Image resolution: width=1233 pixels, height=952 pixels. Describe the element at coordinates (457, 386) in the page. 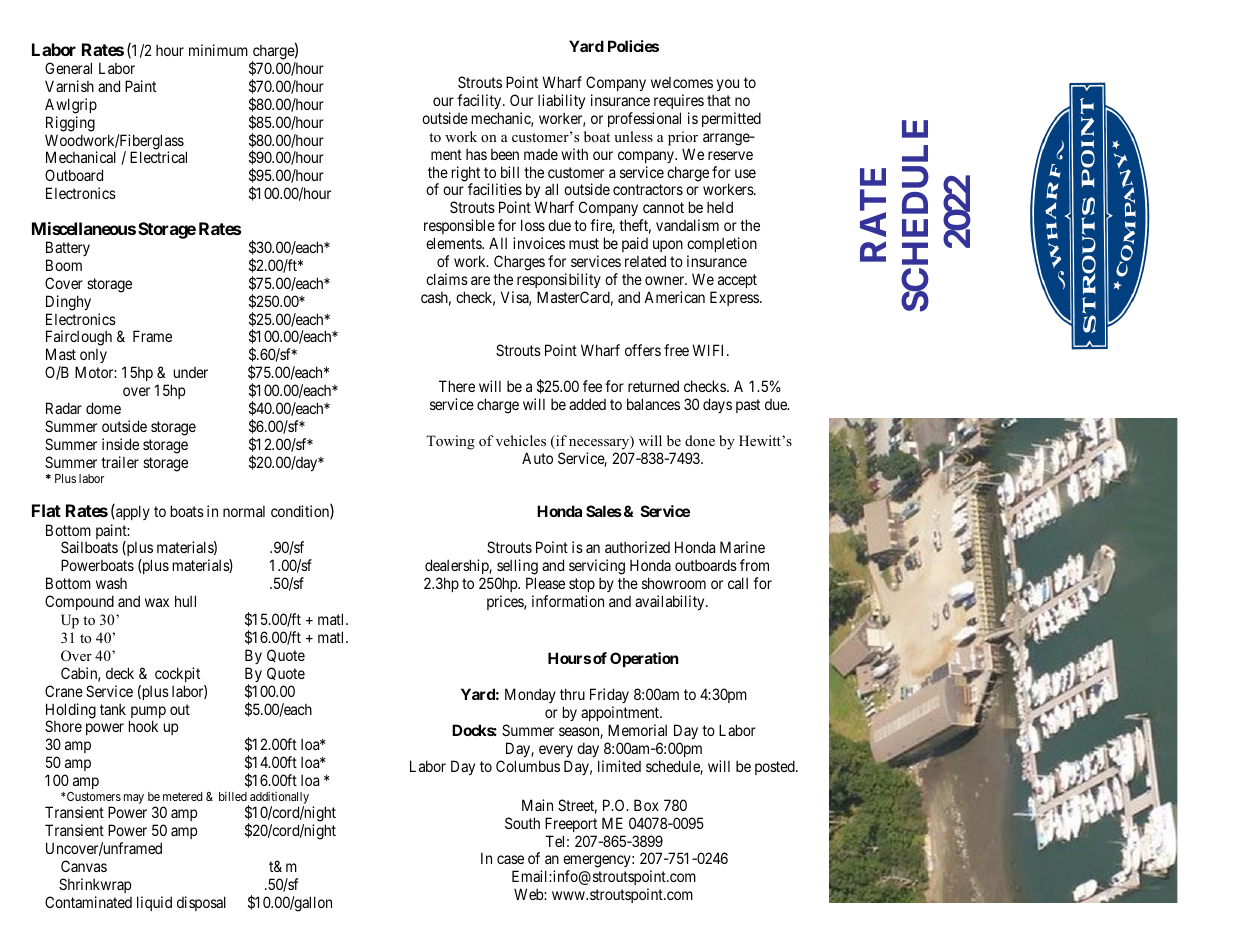

I see `There` at that location.
